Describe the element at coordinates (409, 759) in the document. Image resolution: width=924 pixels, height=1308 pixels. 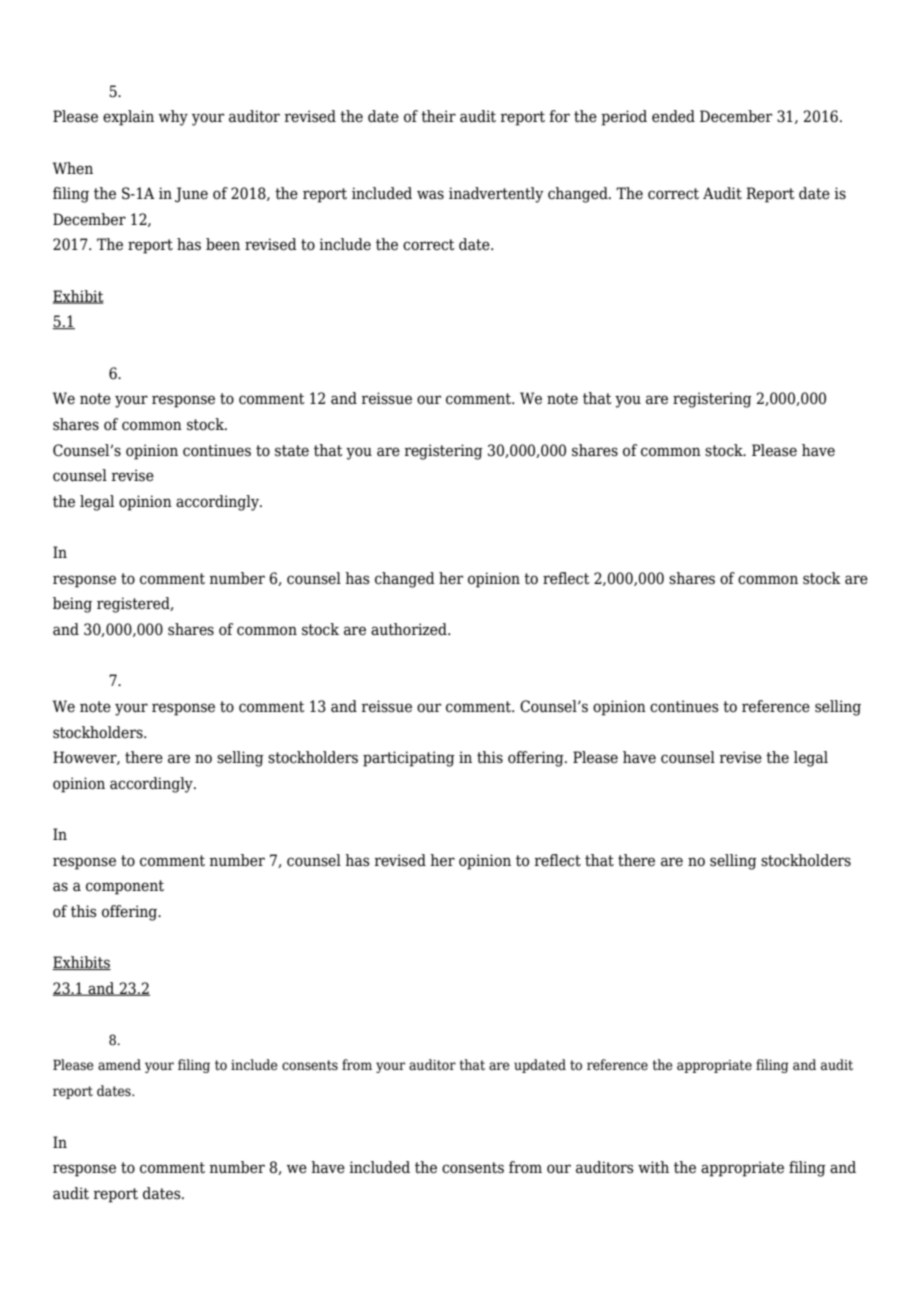
I see `participating` at that location.
